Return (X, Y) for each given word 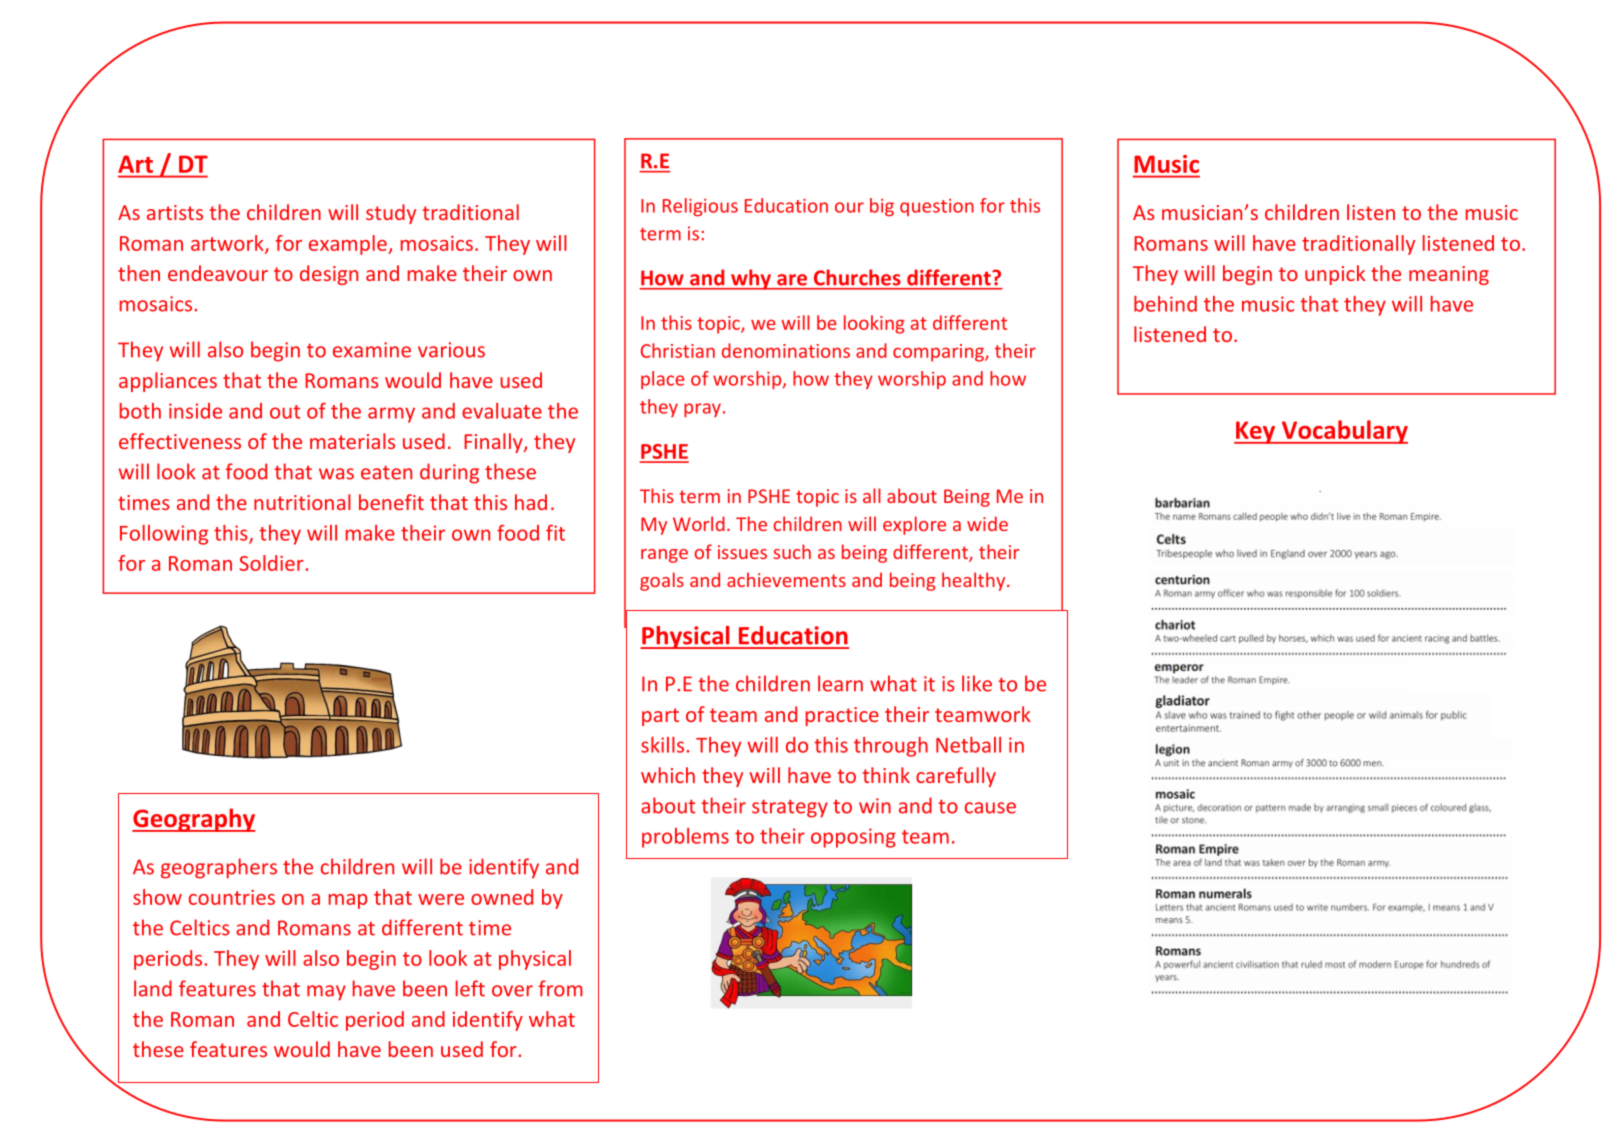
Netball (968, 745)
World (699, 523)
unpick (1335, 275)
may (326, 993)
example (349, 245)
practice (842, 716)
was (336, 474)
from (561, 988)
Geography (194, 820)
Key (1256, 432)
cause (990, 808)
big (882, 207)
